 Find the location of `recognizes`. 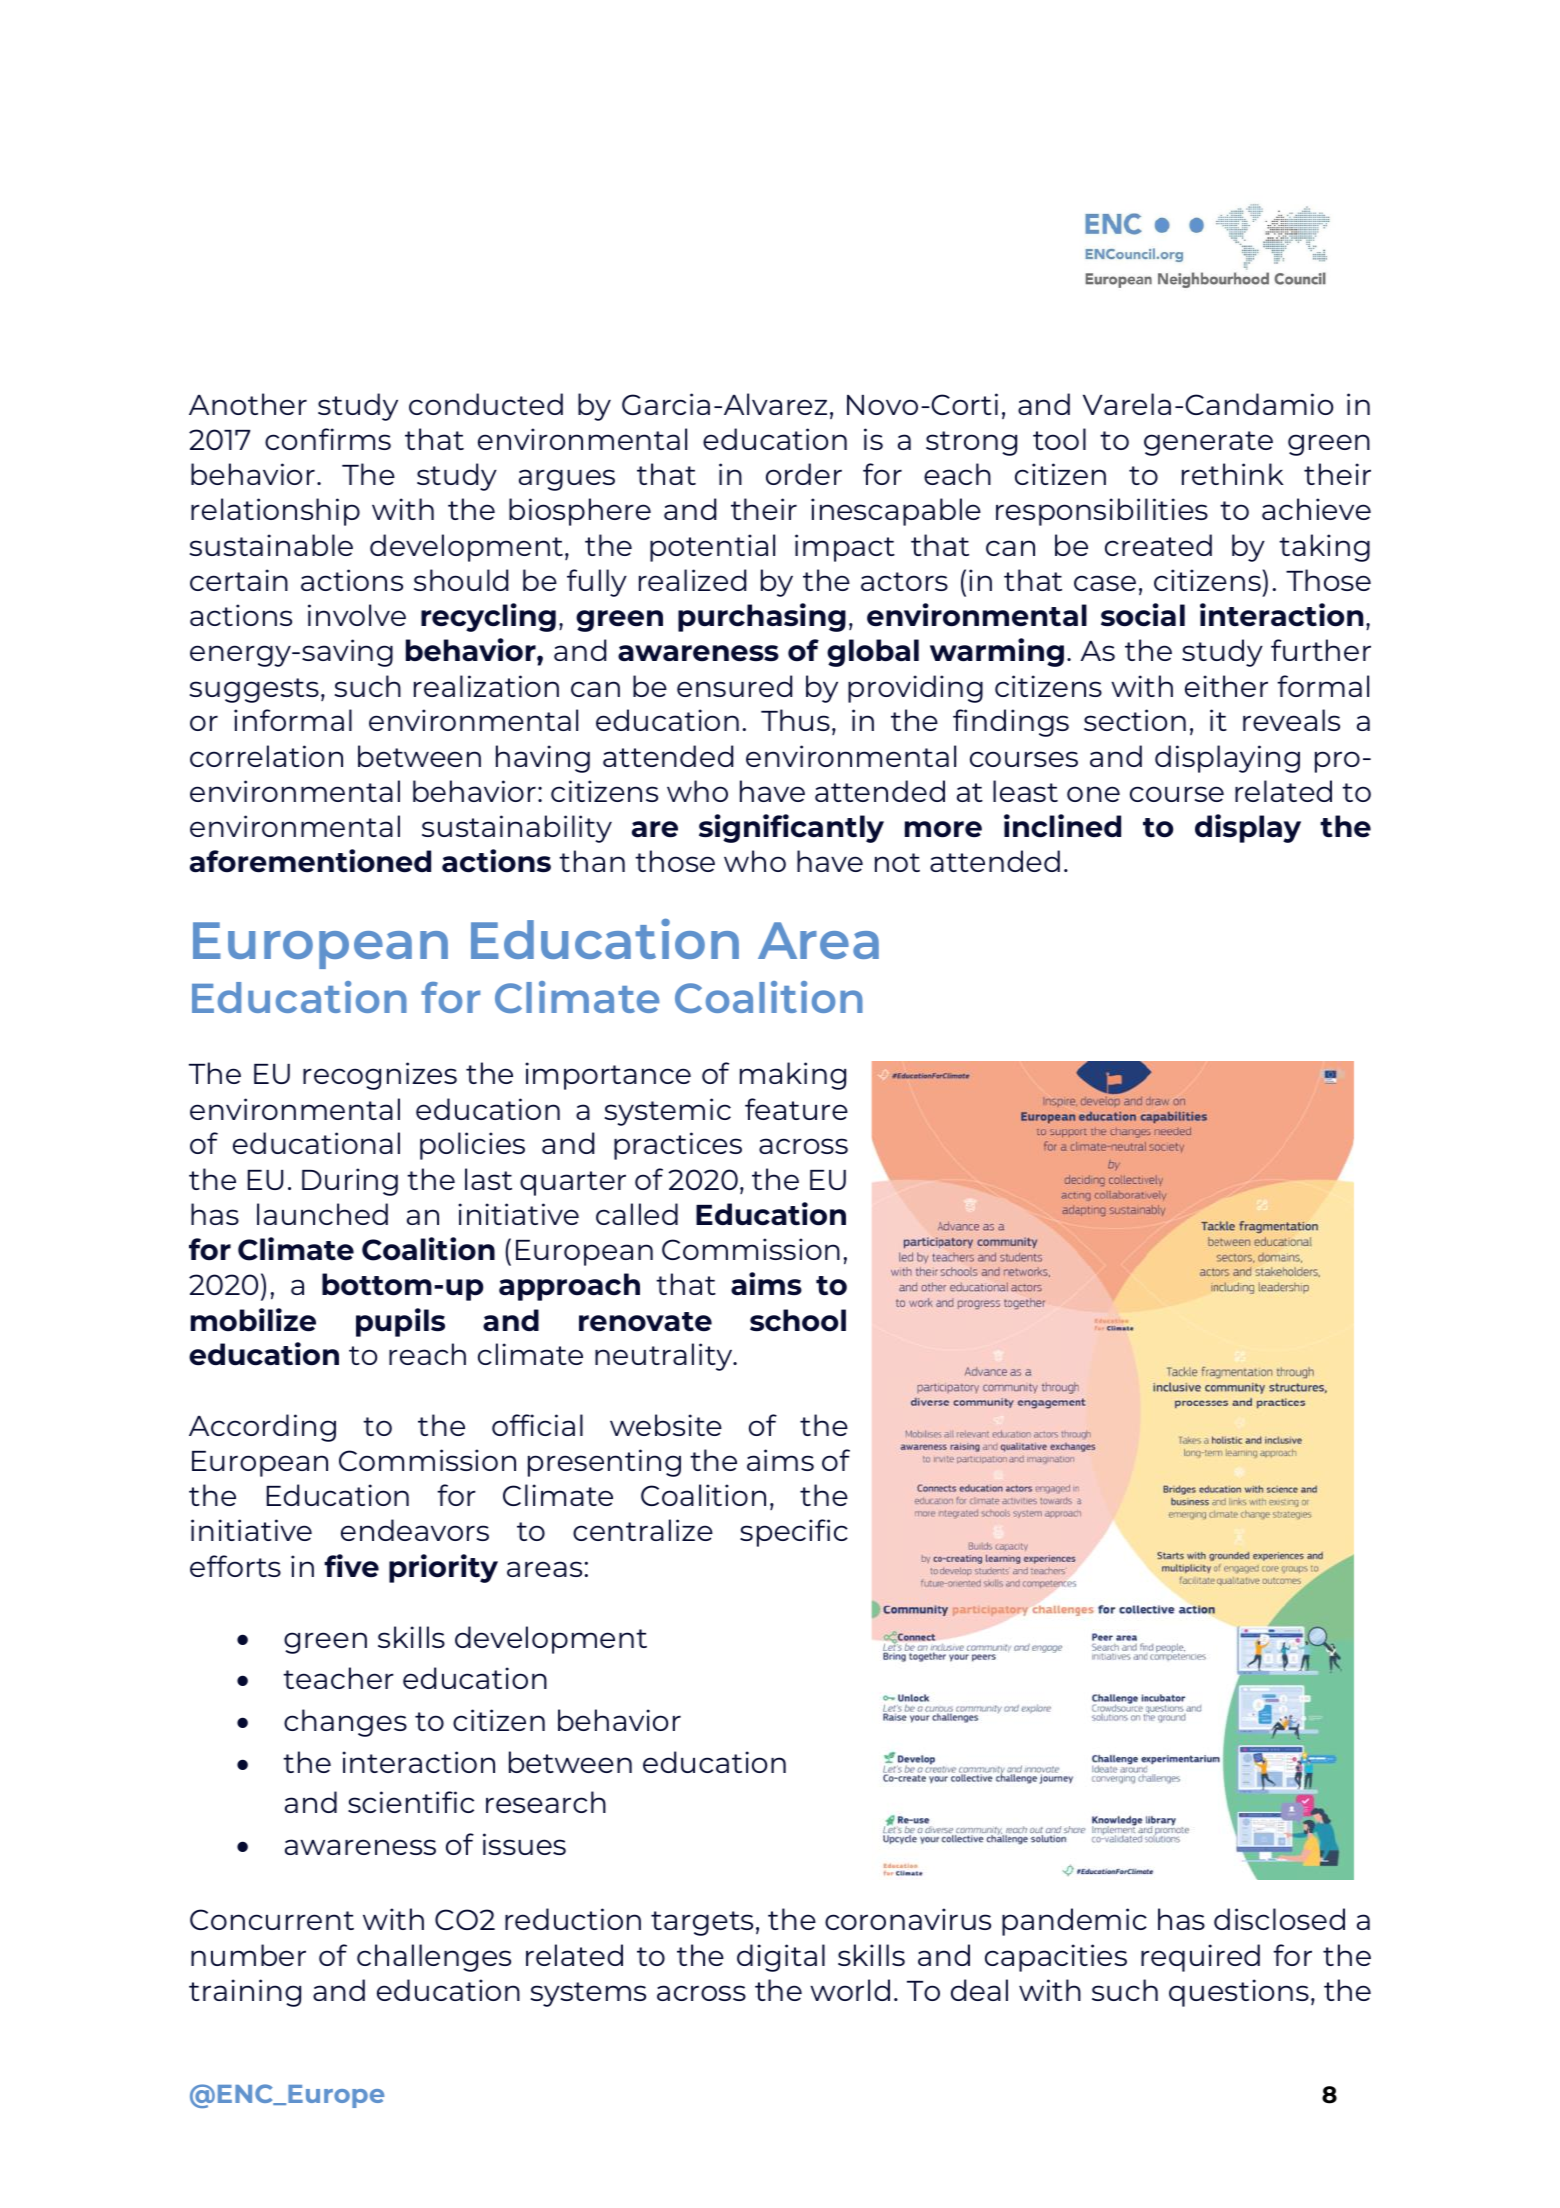

recognizes is located at coordinates (380, 1076).
